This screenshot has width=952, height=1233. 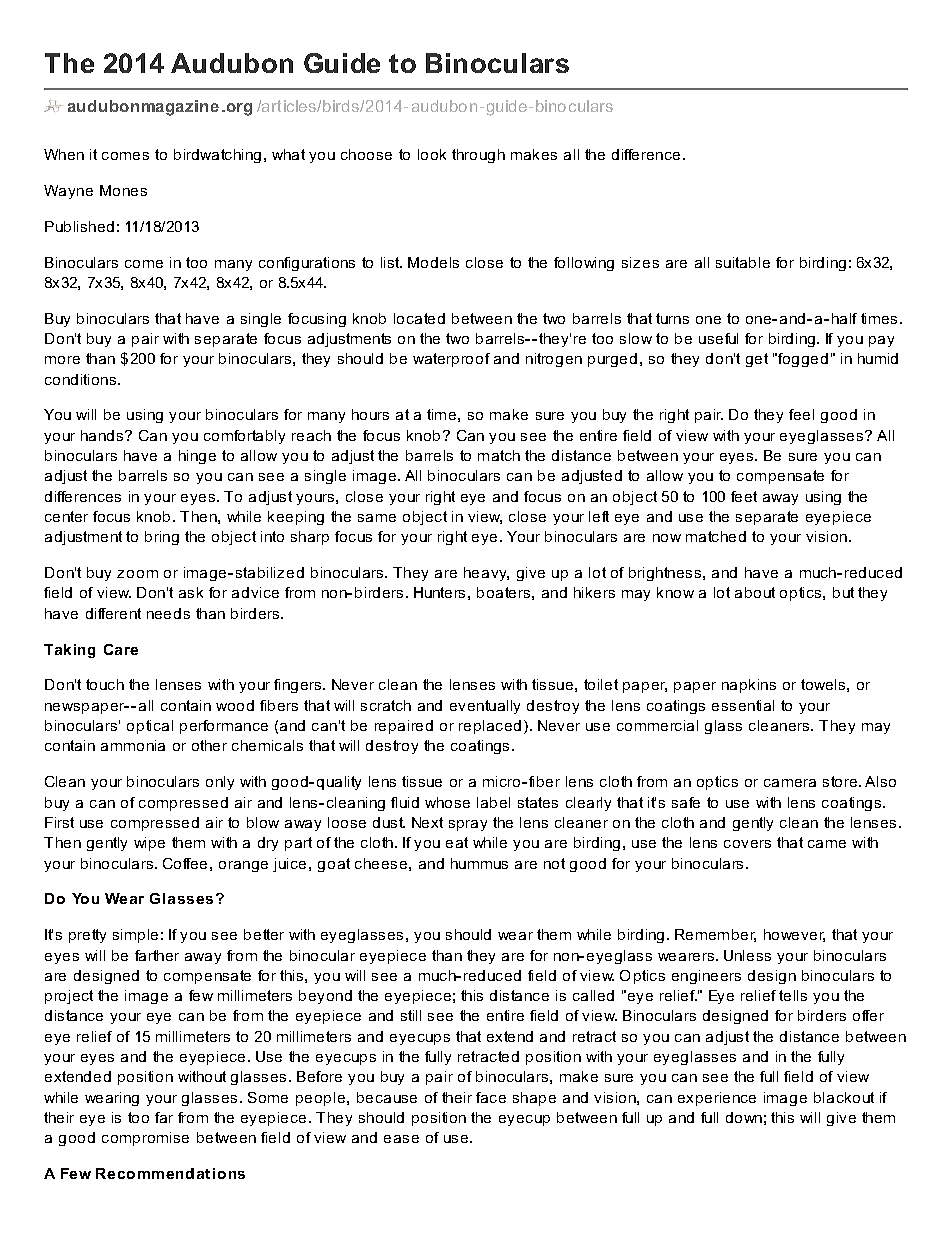 I want to click on covers, so click(x=747, y=844).
